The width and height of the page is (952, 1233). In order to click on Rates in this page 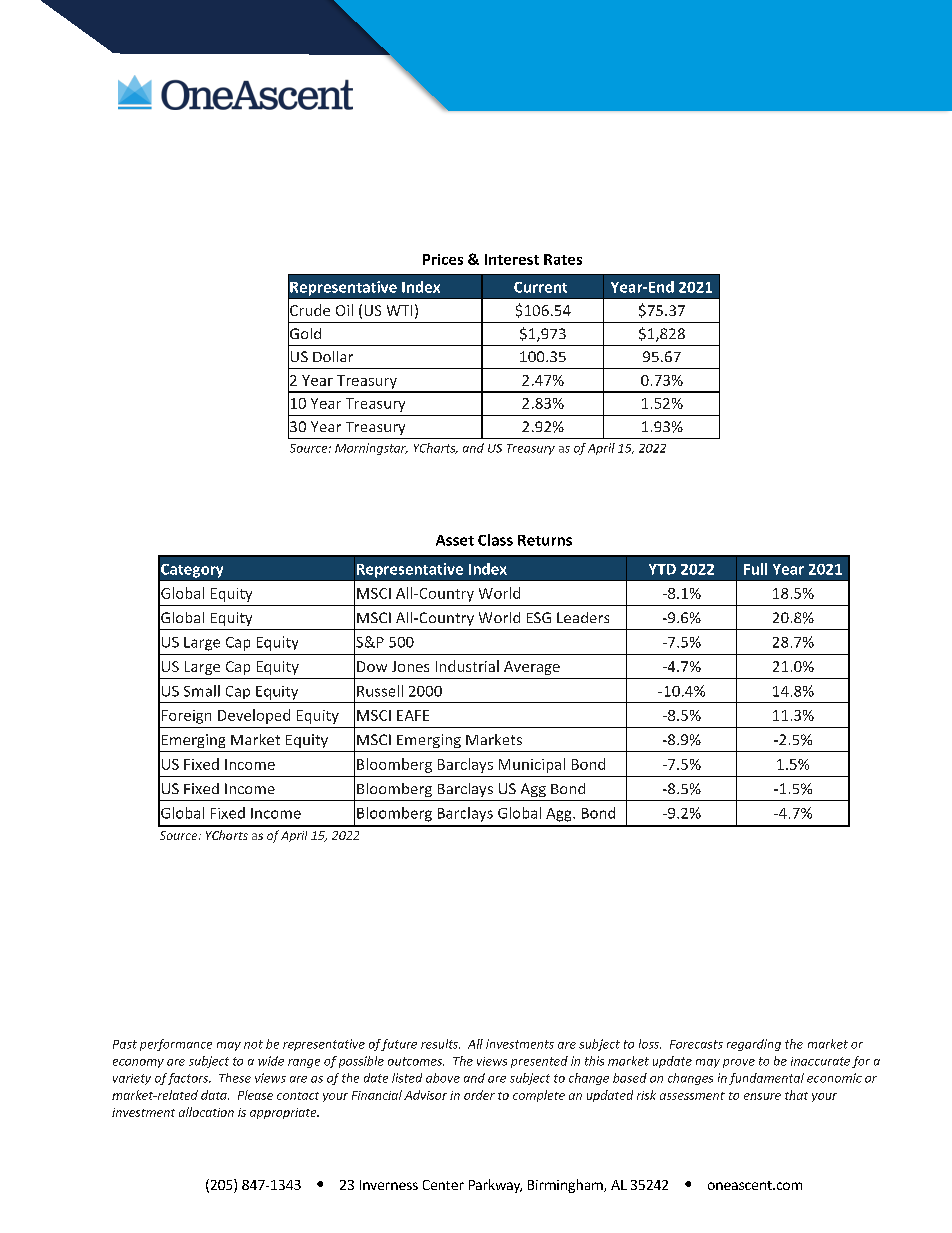, I will do `click(563, 259)`.
